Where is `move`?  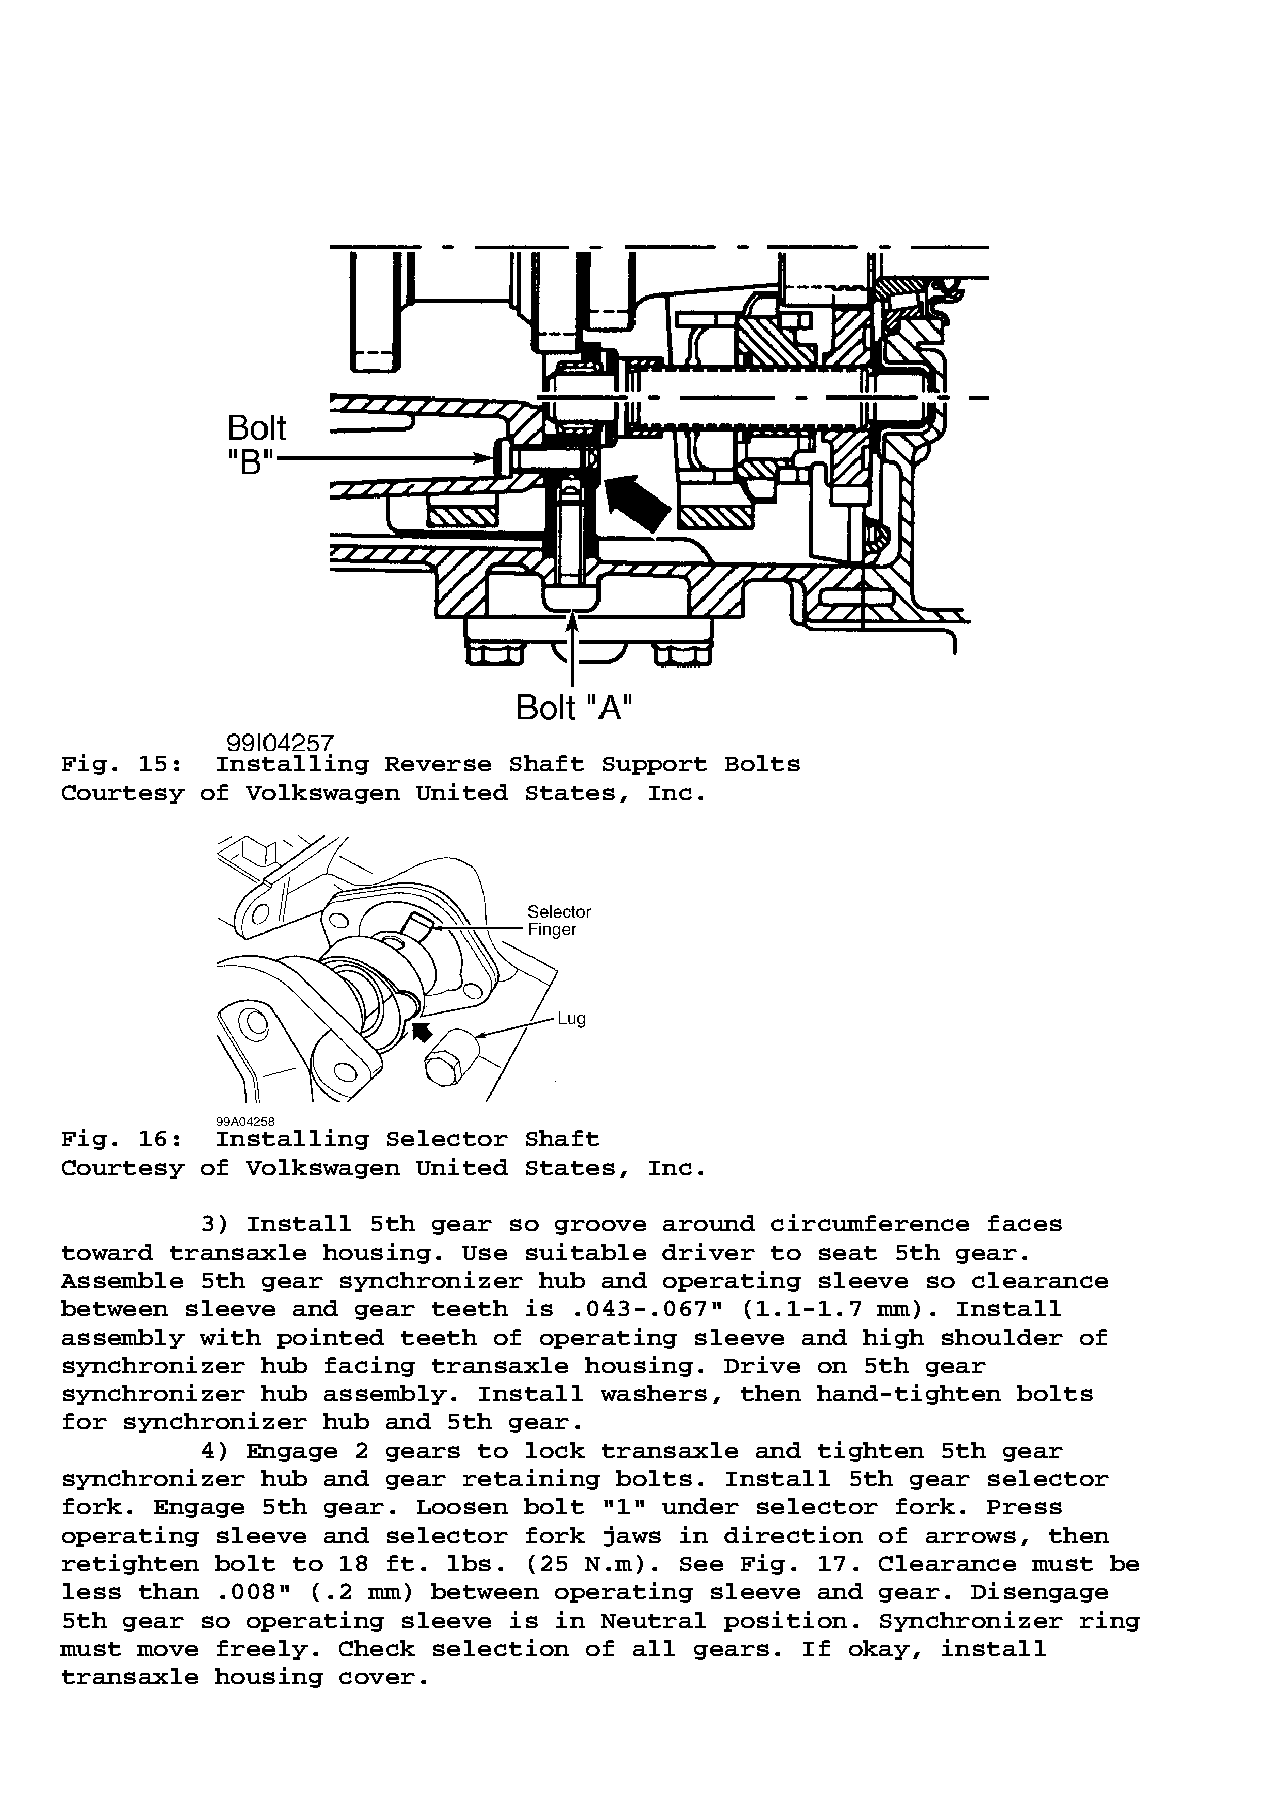
move is located at coordinates (167, 1650).
